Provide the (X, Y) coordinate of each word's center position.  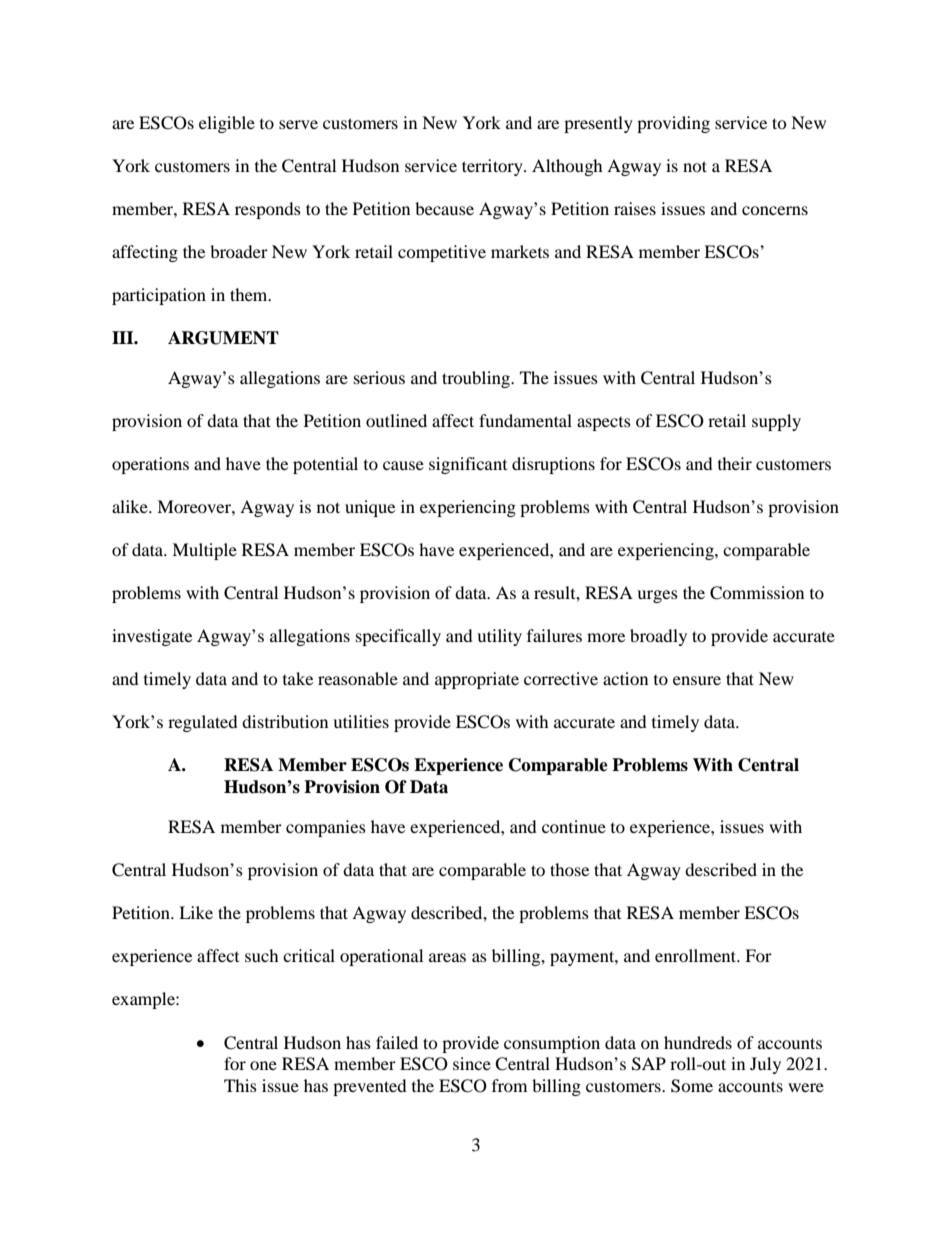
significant (468, 465)
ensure (697, 680)
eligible (227, 124)
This (240, 1085)
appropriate (477, 680)
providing (673, 124)
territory (493, 167)
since (472, 1063)
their (735, 463)
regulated (203, 723)
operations (150, 465)
